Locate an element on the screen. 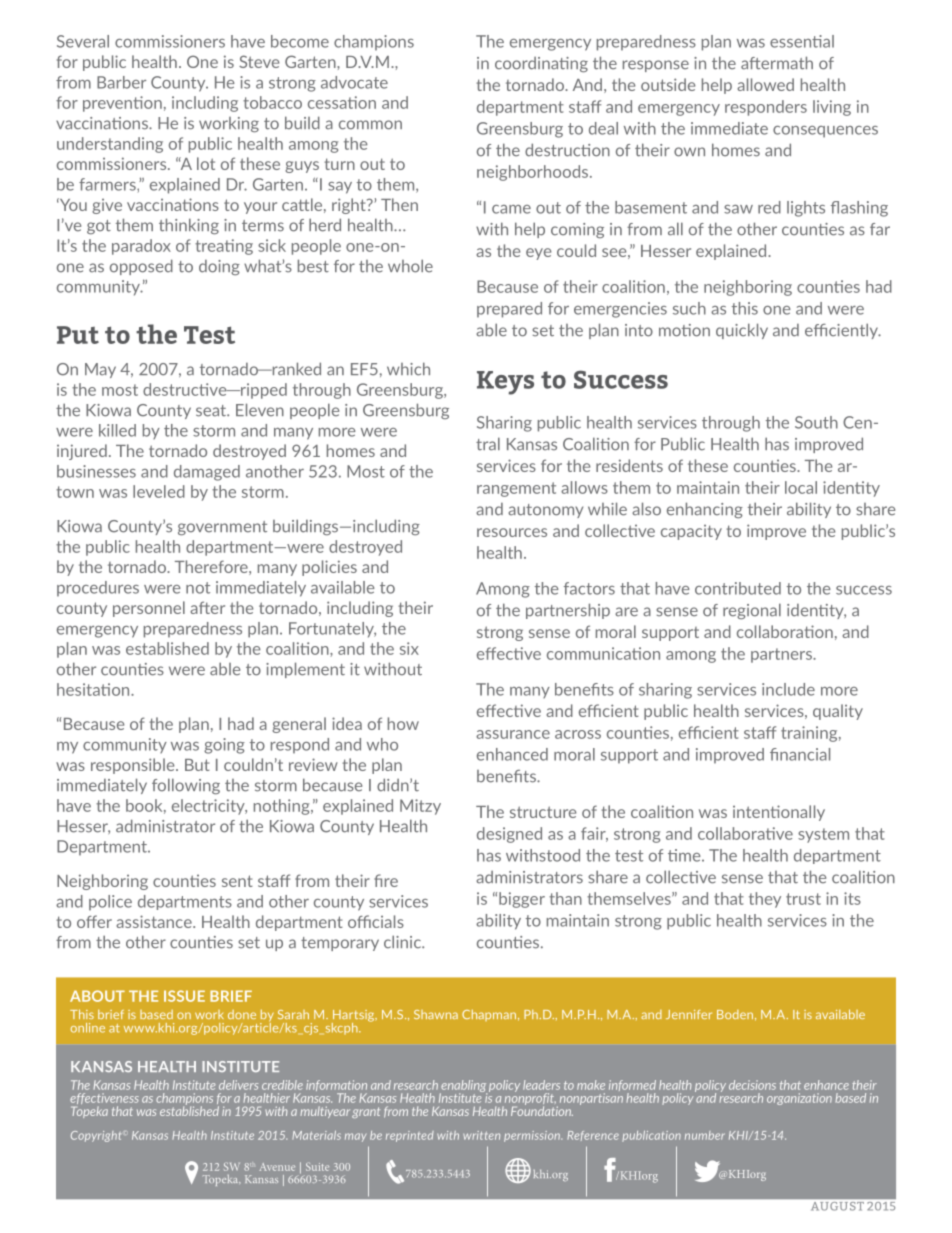 This screenshot has width=952, height=1233. assistance is located at coordinates (155, 921).
